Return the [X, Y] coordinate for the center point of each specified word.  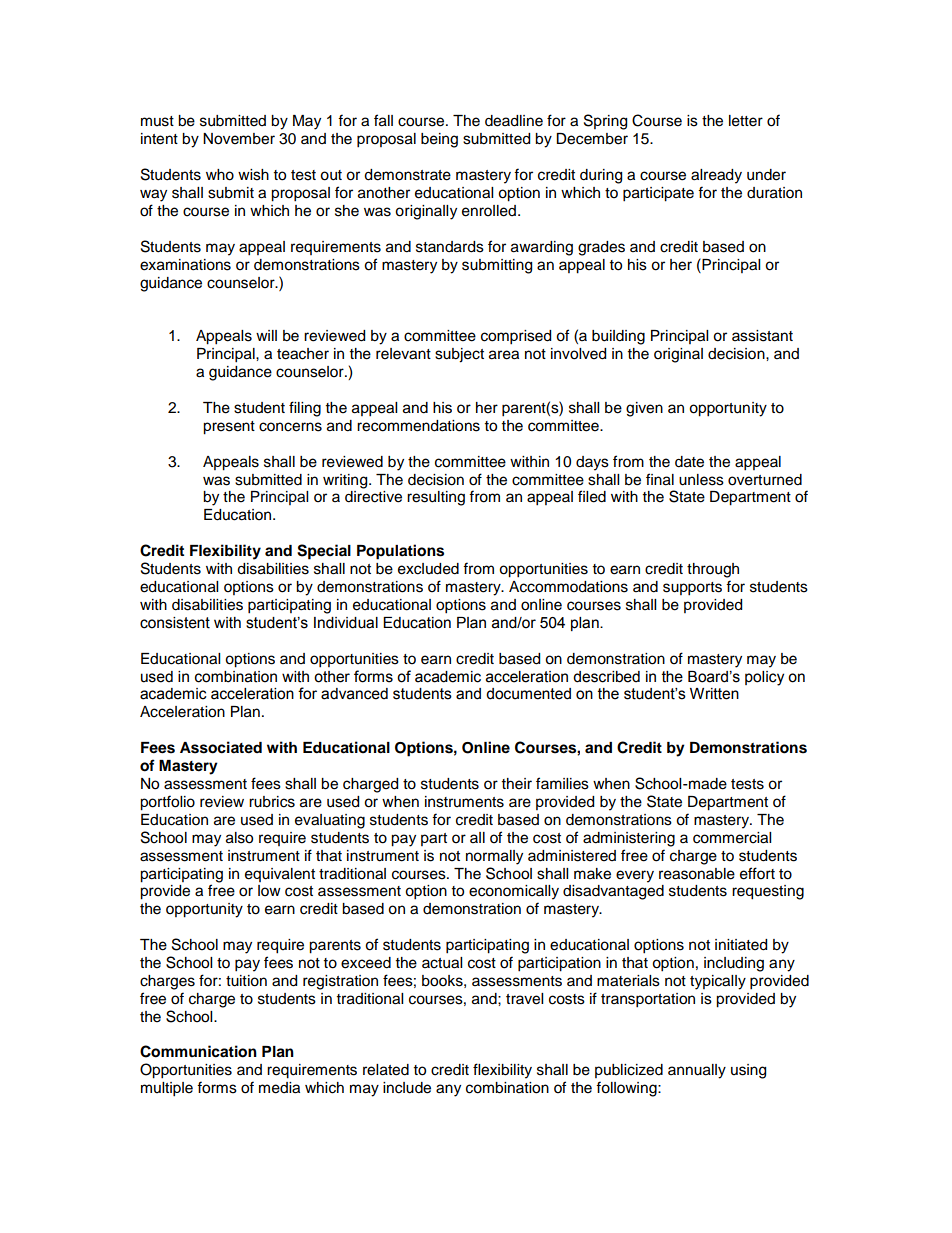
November [239, 139]
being [439, 140]
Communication [198, 1051]
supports [692, 589]
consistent [175, 623]
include [407, 1088]
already [716, 176]
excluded [428, 569]
